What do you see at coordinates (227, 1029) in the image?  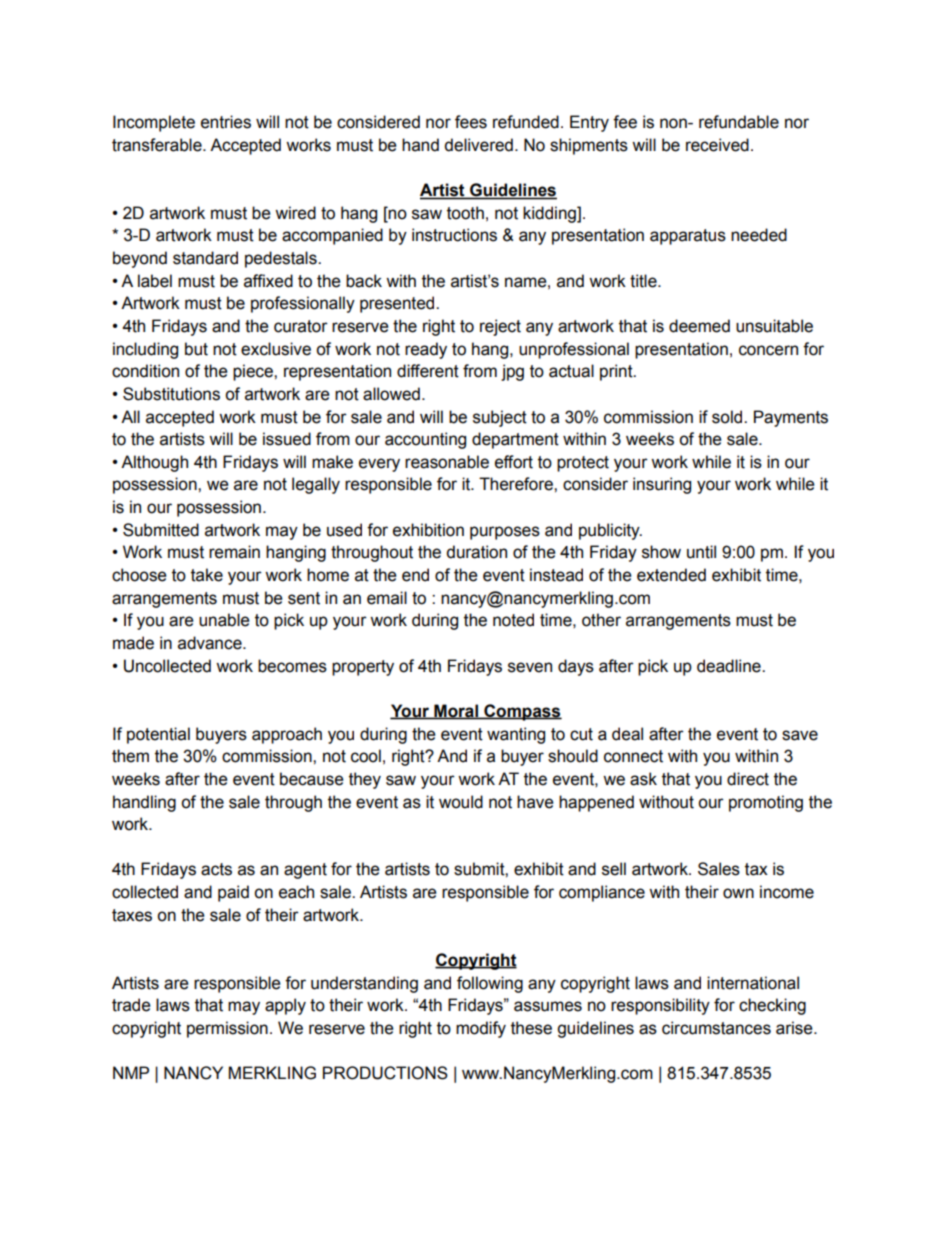 I see `permission` at bounding box center [227, 1029].
